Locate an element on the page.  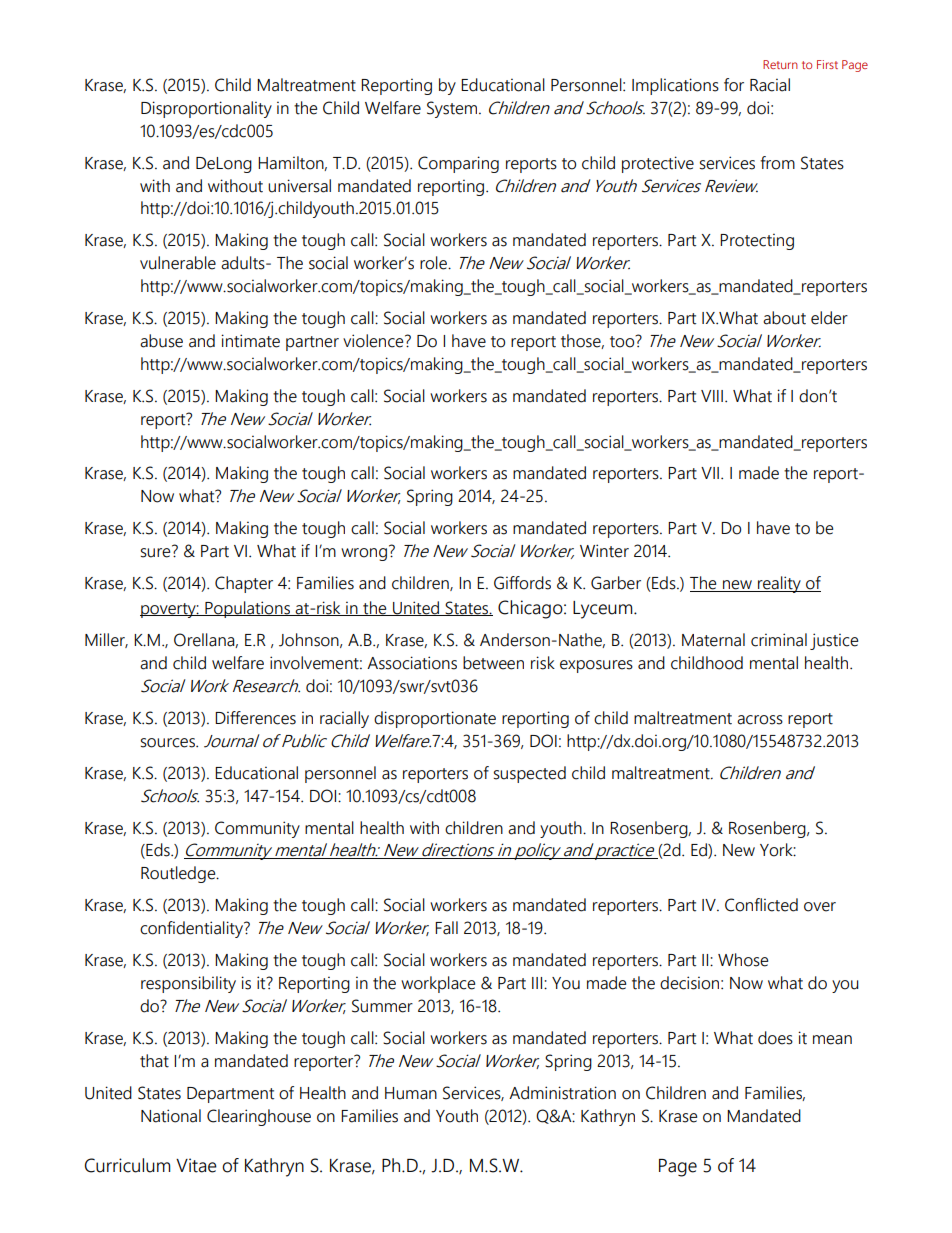
across is located at coordinates (760, 720).
